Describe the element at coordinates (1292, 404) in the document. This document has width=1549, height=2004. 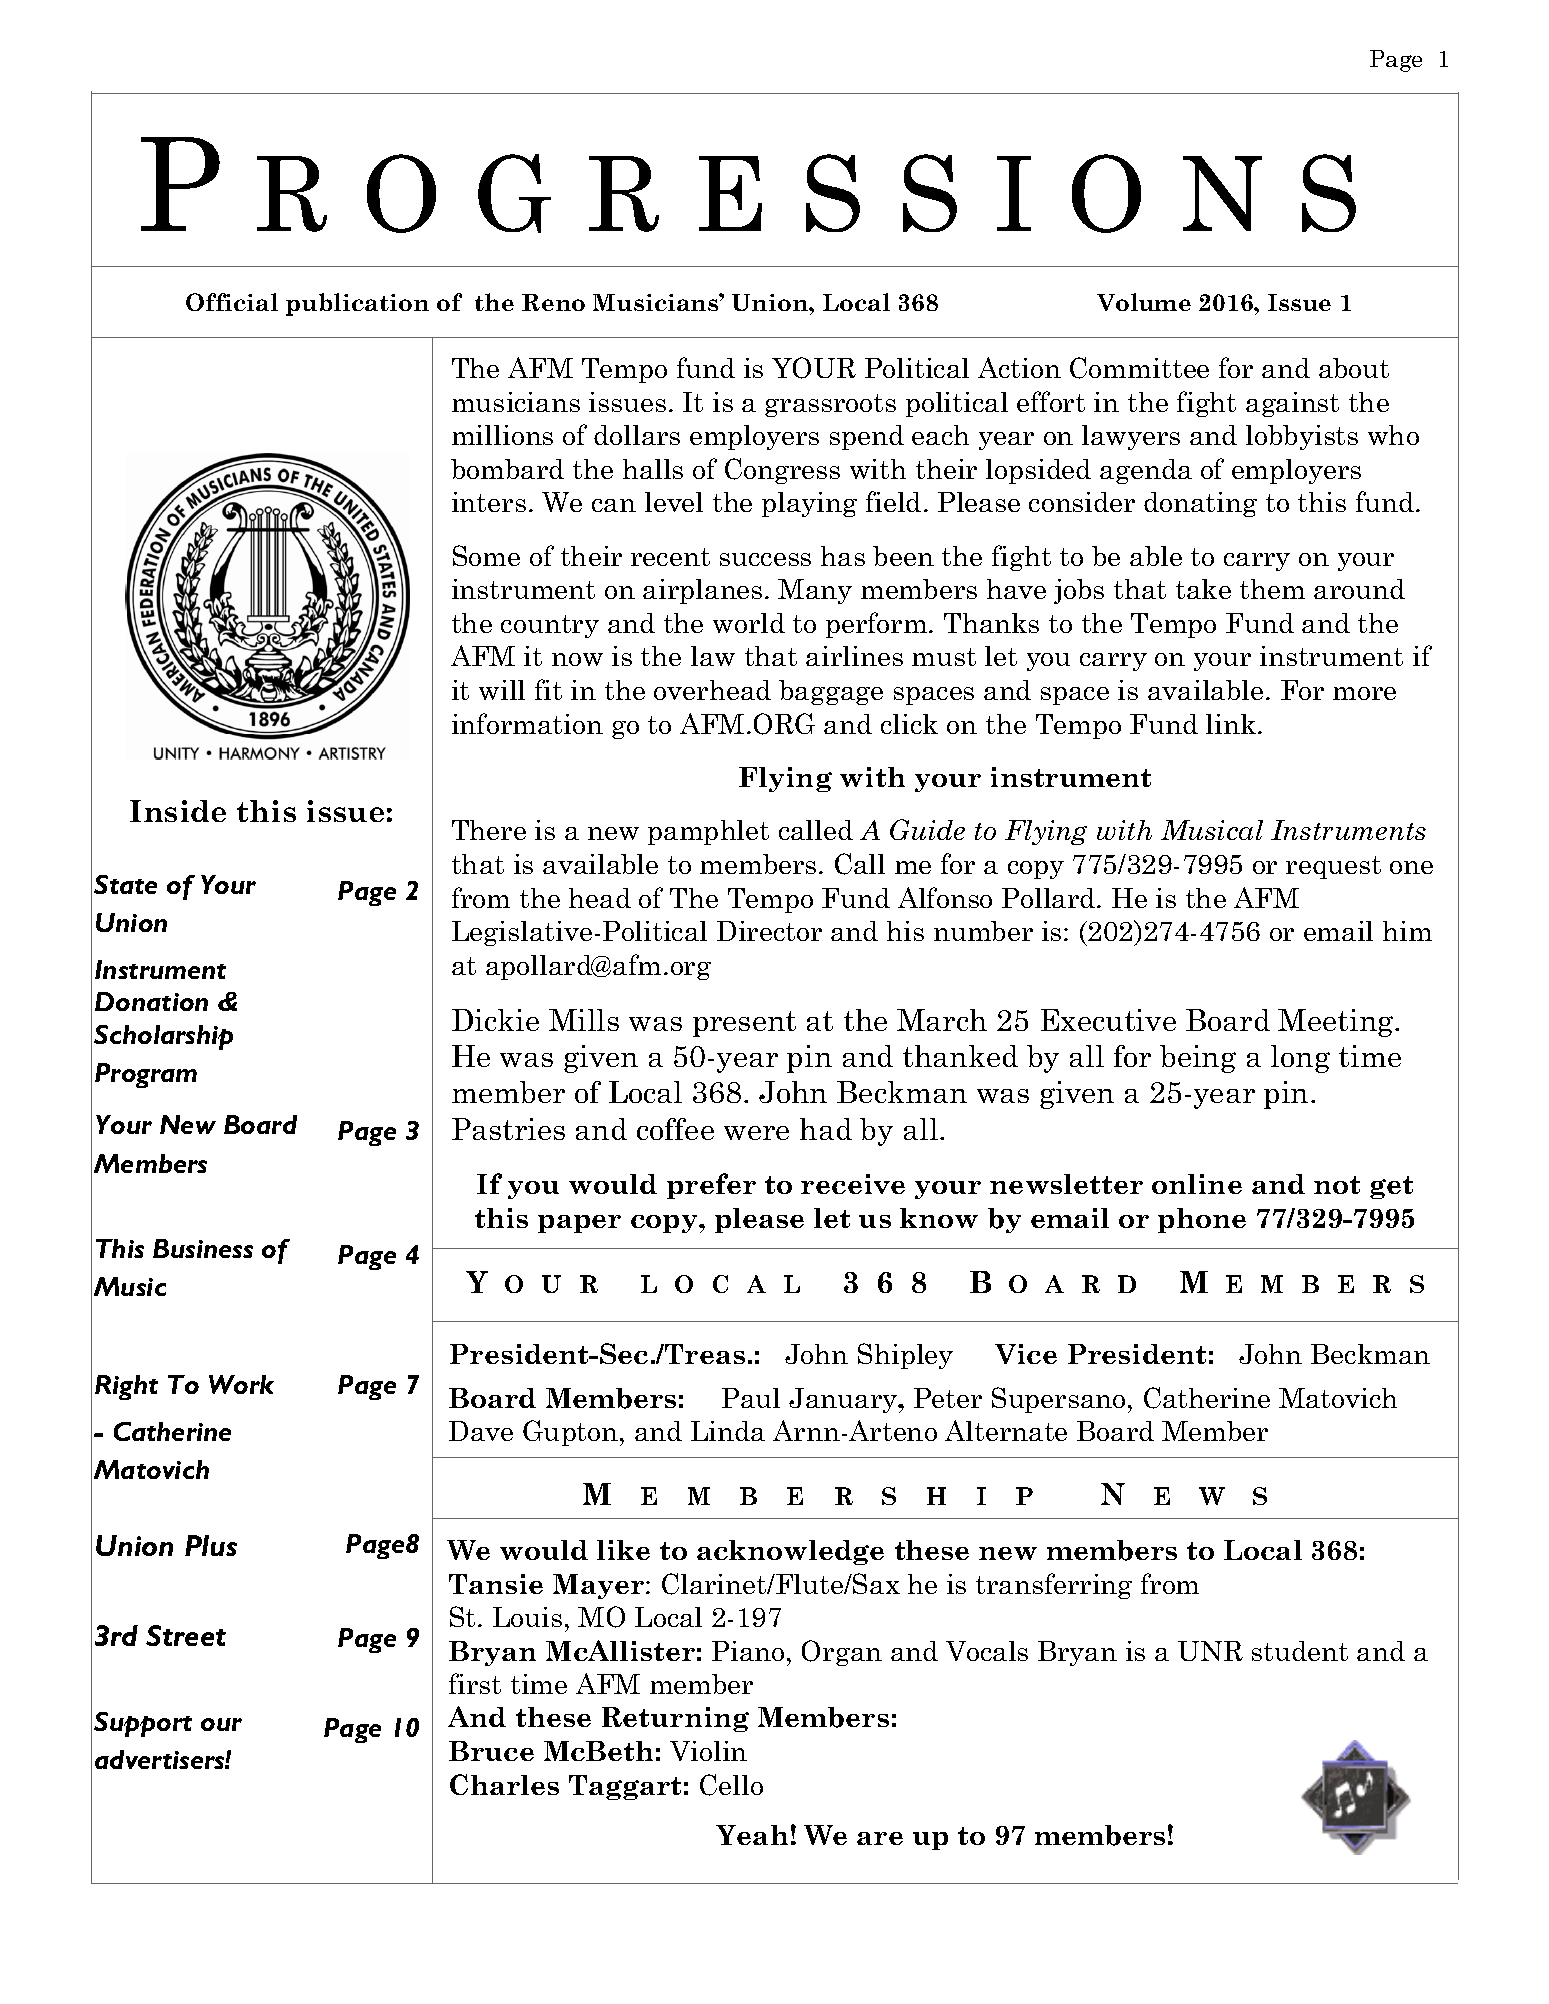
I see `against` at that location.
